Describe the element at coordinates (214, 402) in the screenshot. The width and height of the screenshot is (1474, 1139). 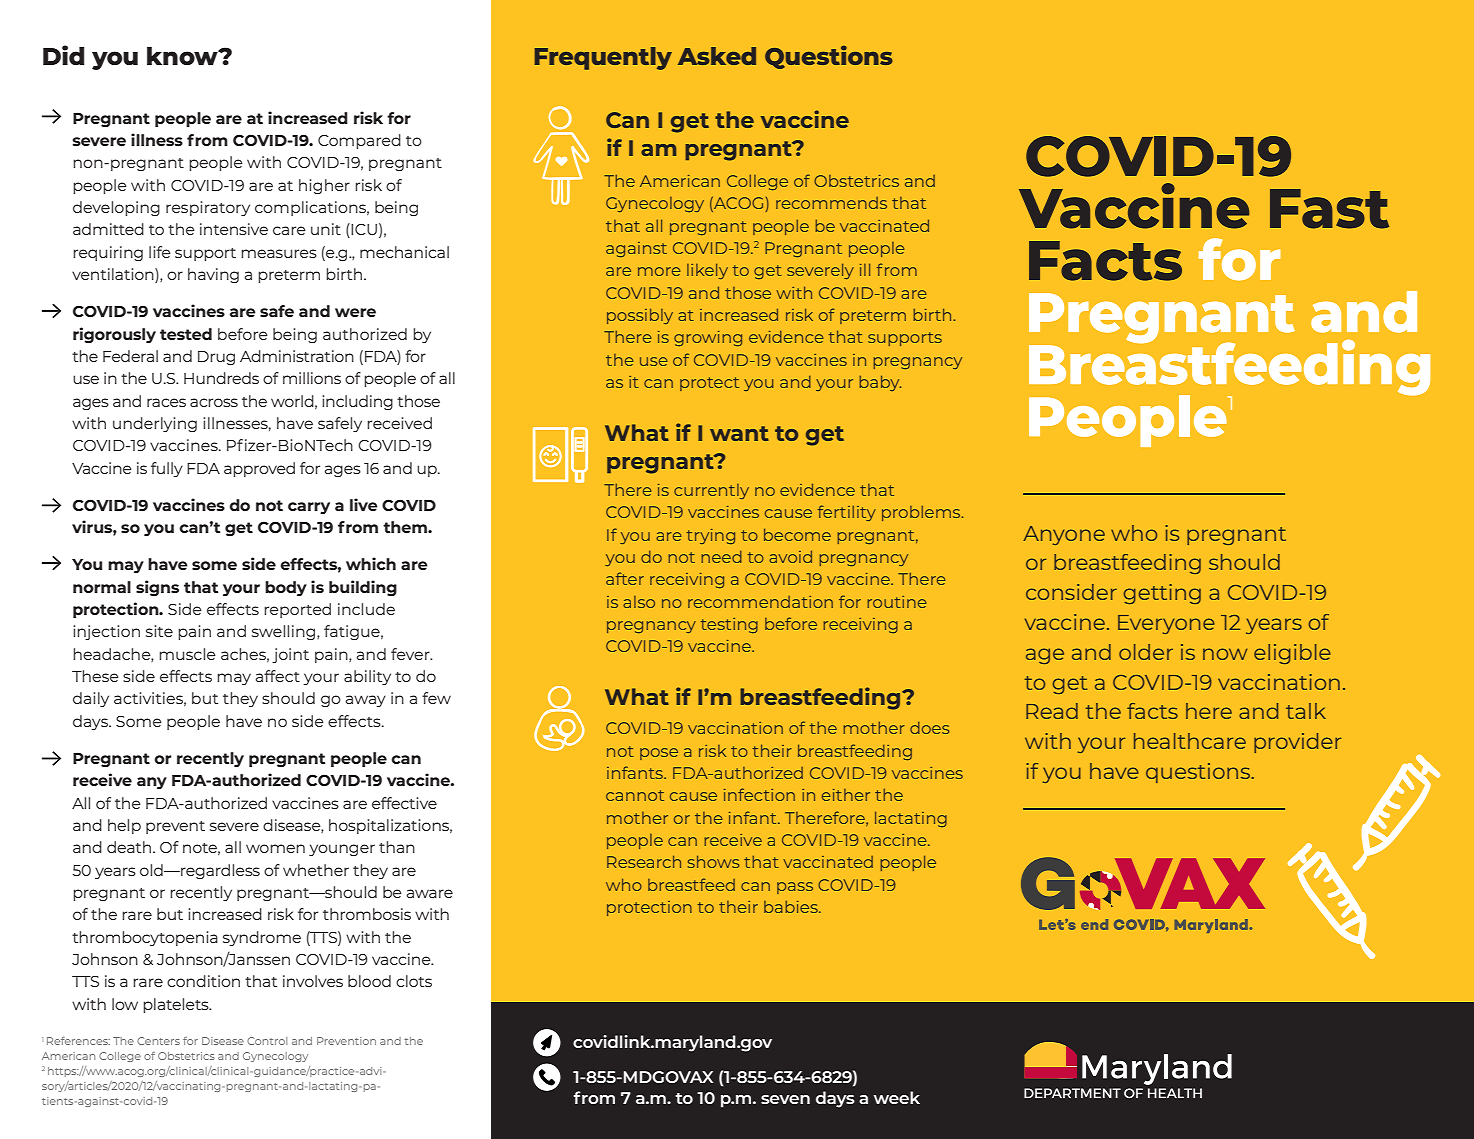
I see `across` at that location.
